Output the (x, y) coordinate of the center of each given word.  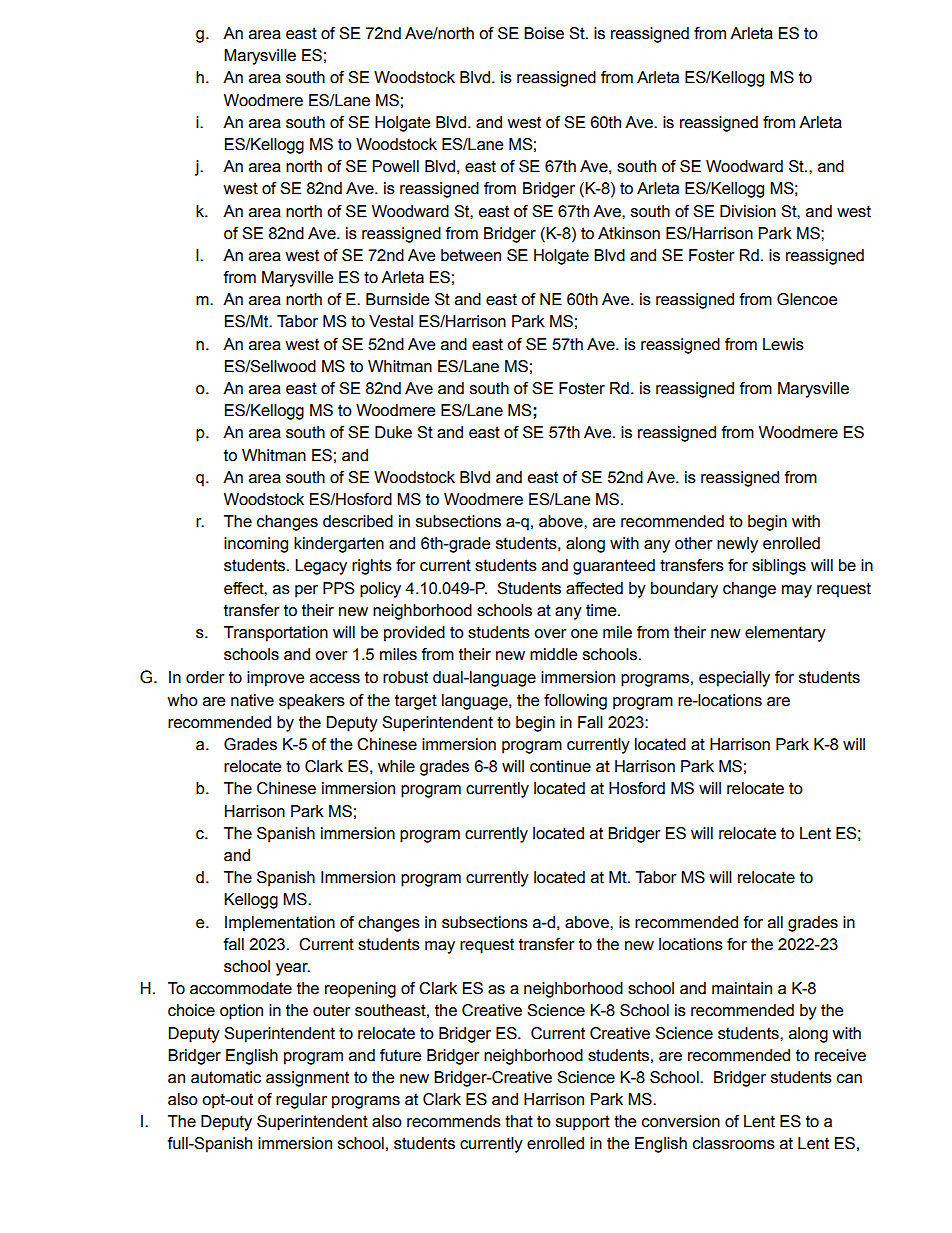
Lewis (783, 344)
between (471, 255)
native (252, 700)
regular (301, 1101)
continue (560, 766)
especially (734, 679)
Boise (544, 33)
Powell (396, 166)
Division (748, 211)
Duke (393, 432)
